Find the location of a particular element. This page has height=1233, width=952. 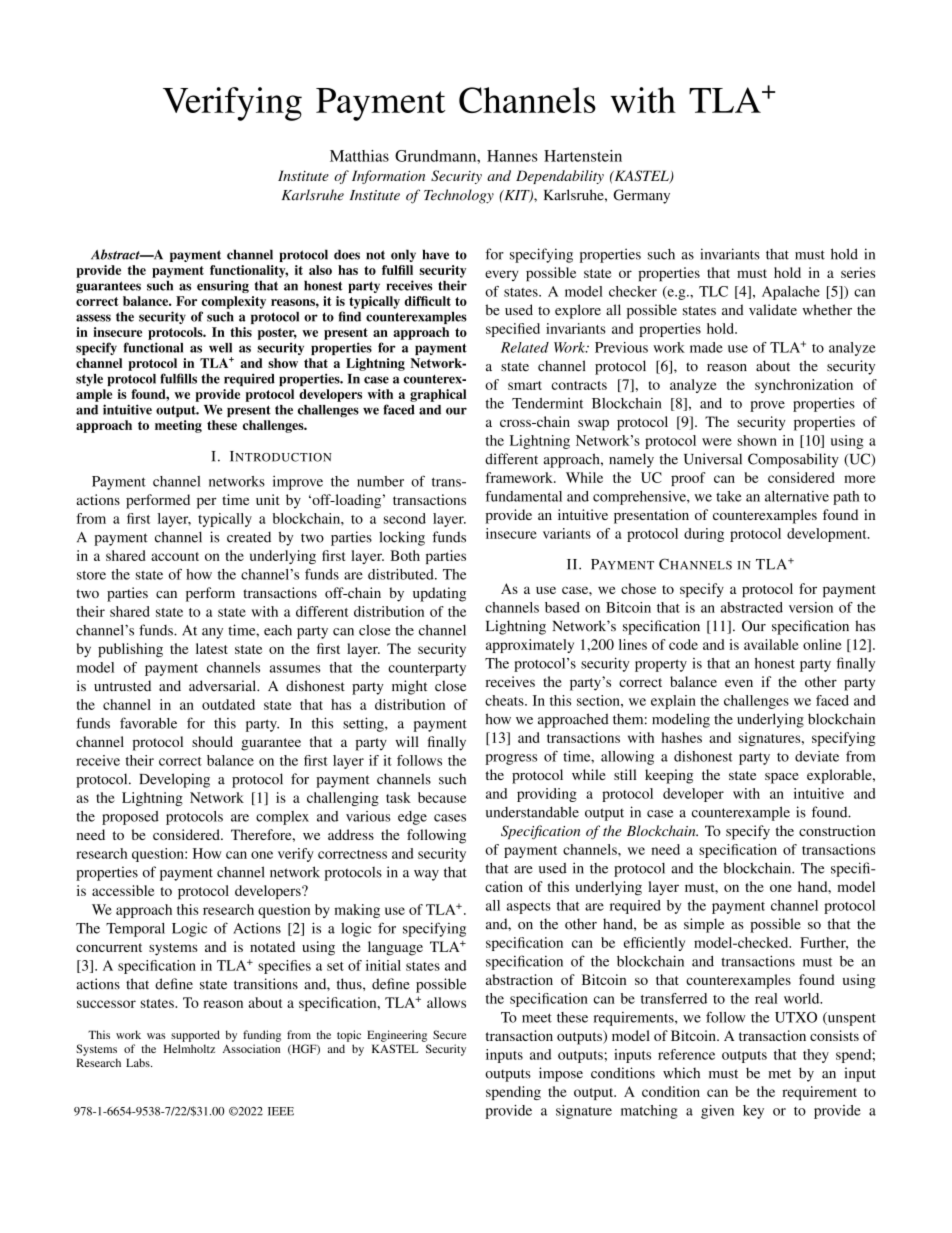

Developing is located at coordinates (175, 780).
